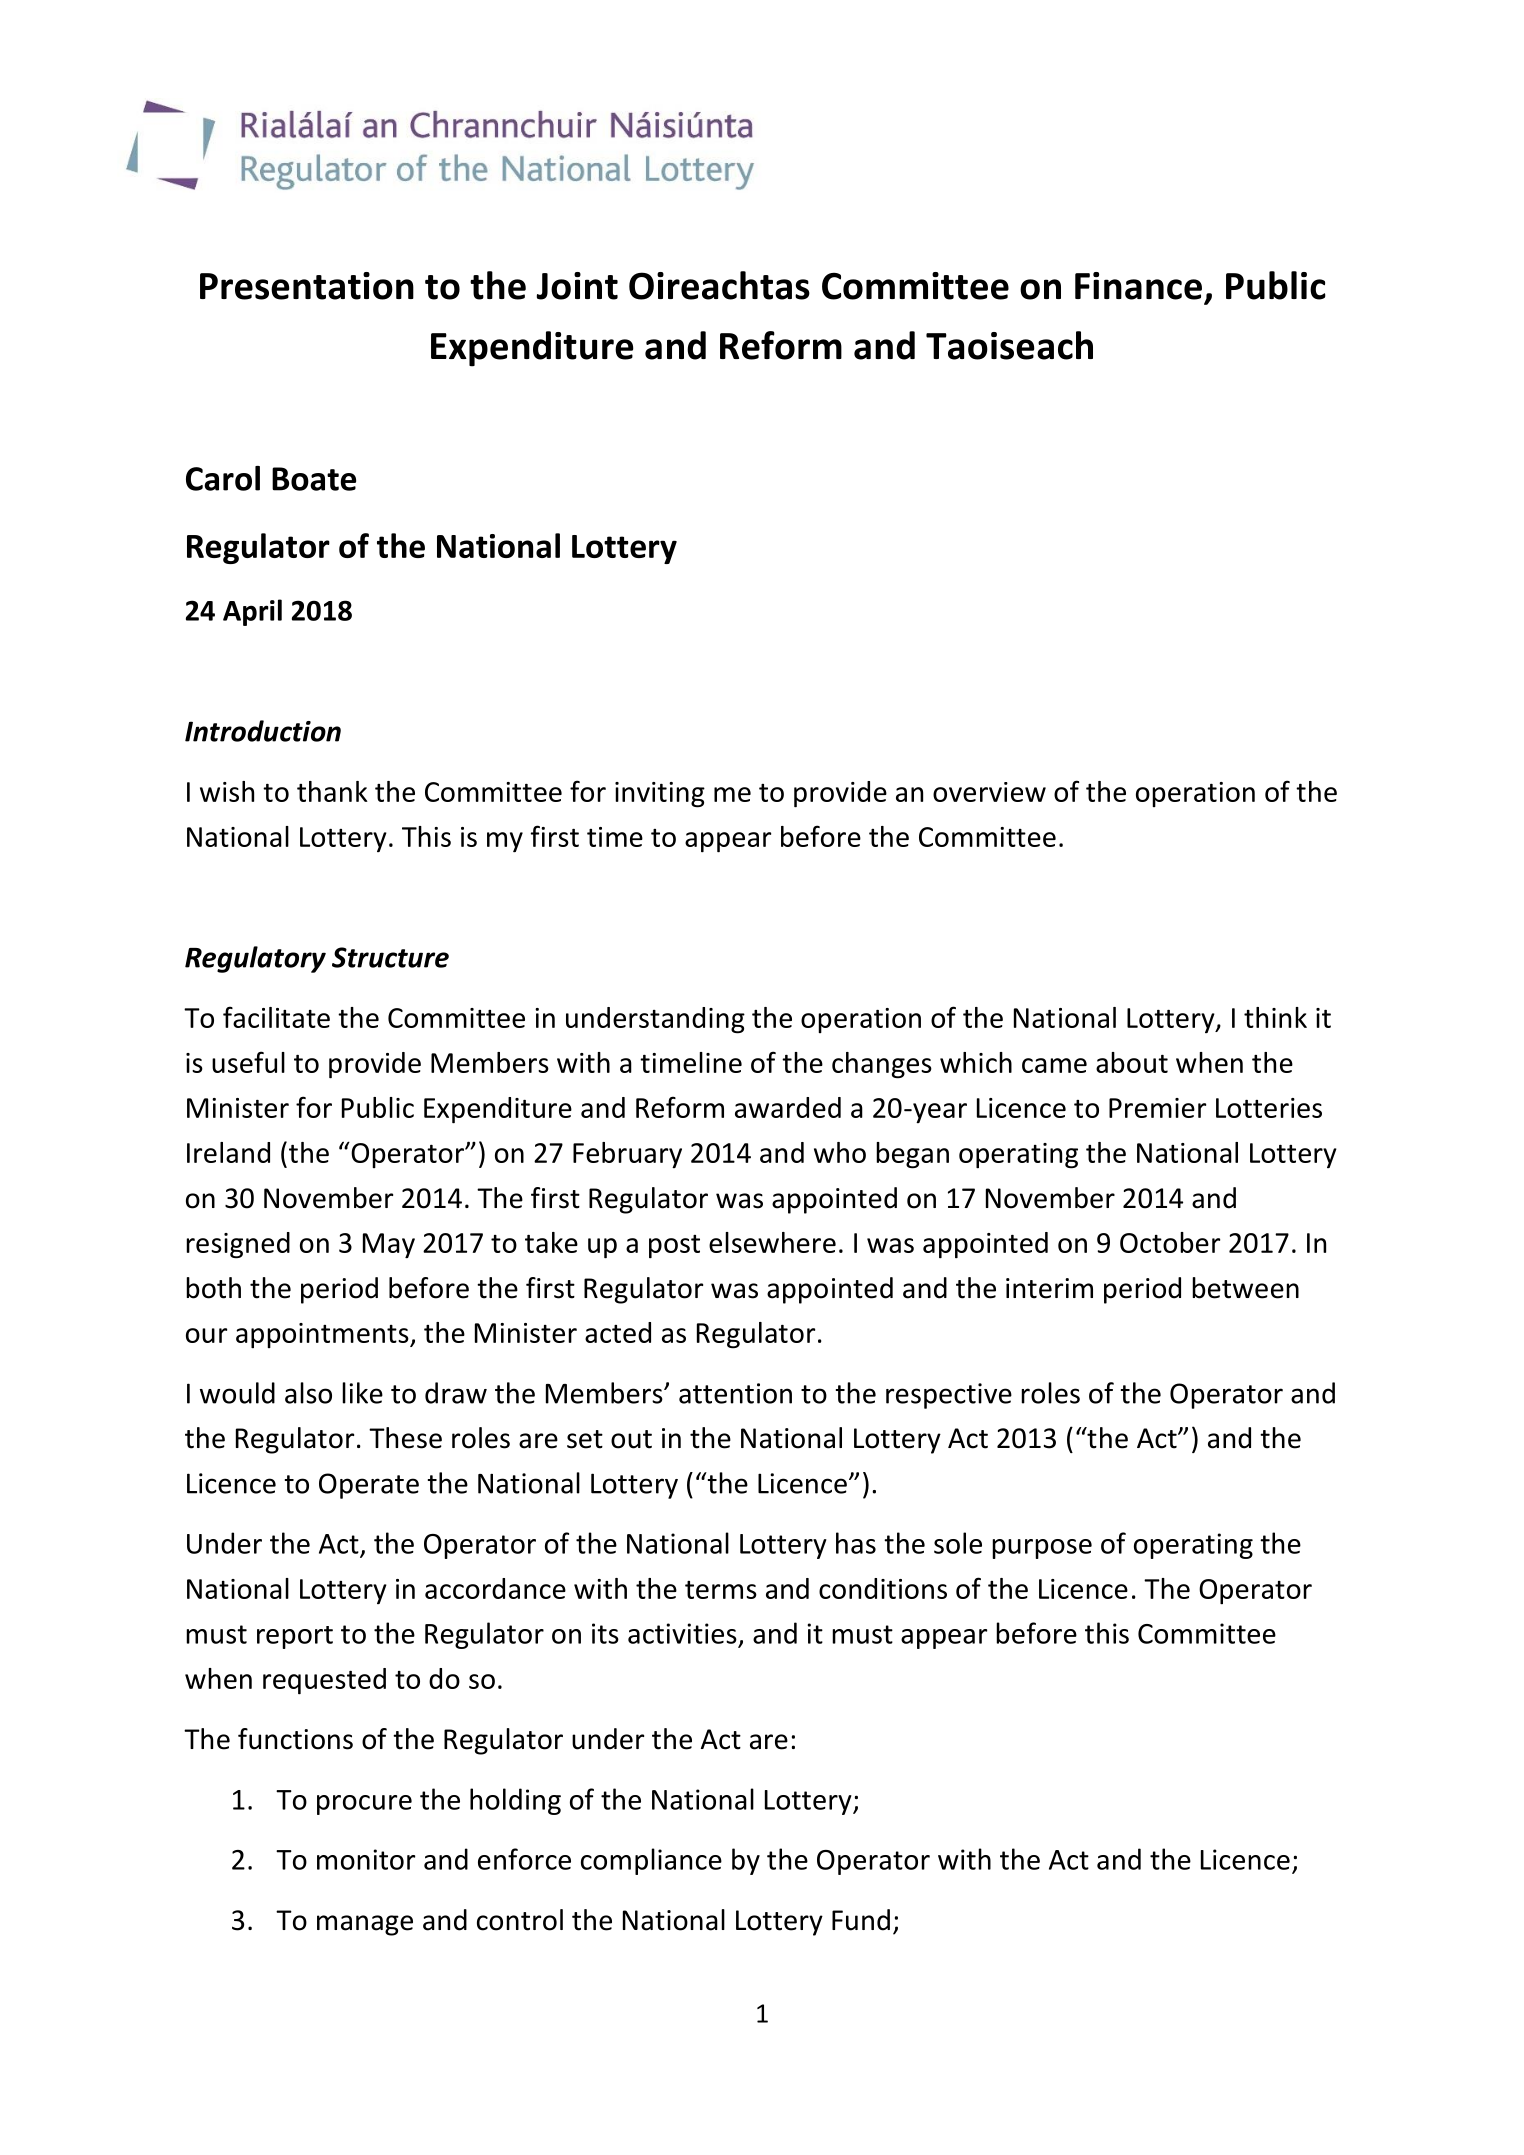 The height and width of the image is (2155, 1524). Describe the element at coordinates (1157, 1108) in the image. I see `Premier` at that location.
